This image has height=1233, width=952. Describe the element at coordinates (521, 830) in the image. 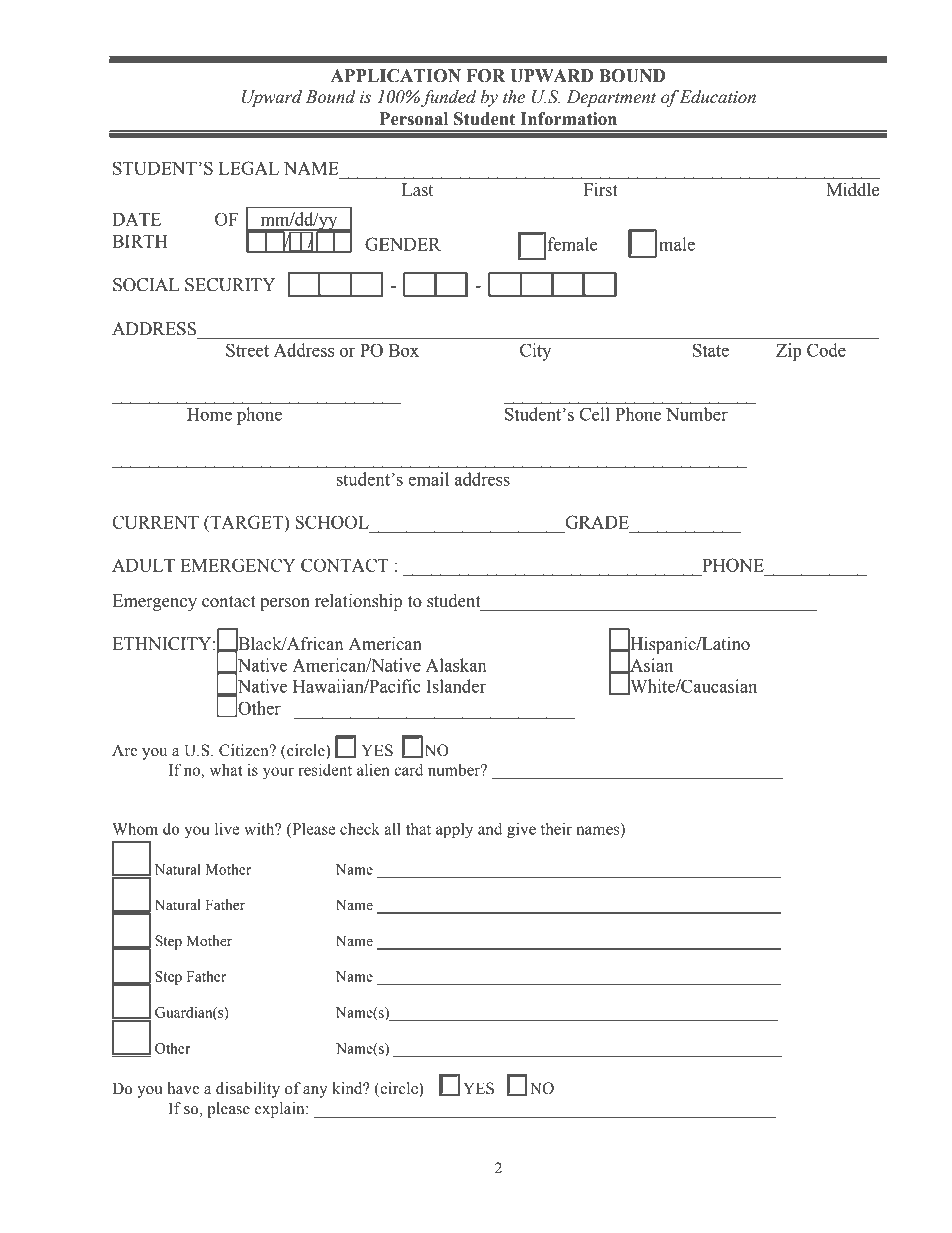

I see `give` at that location.
